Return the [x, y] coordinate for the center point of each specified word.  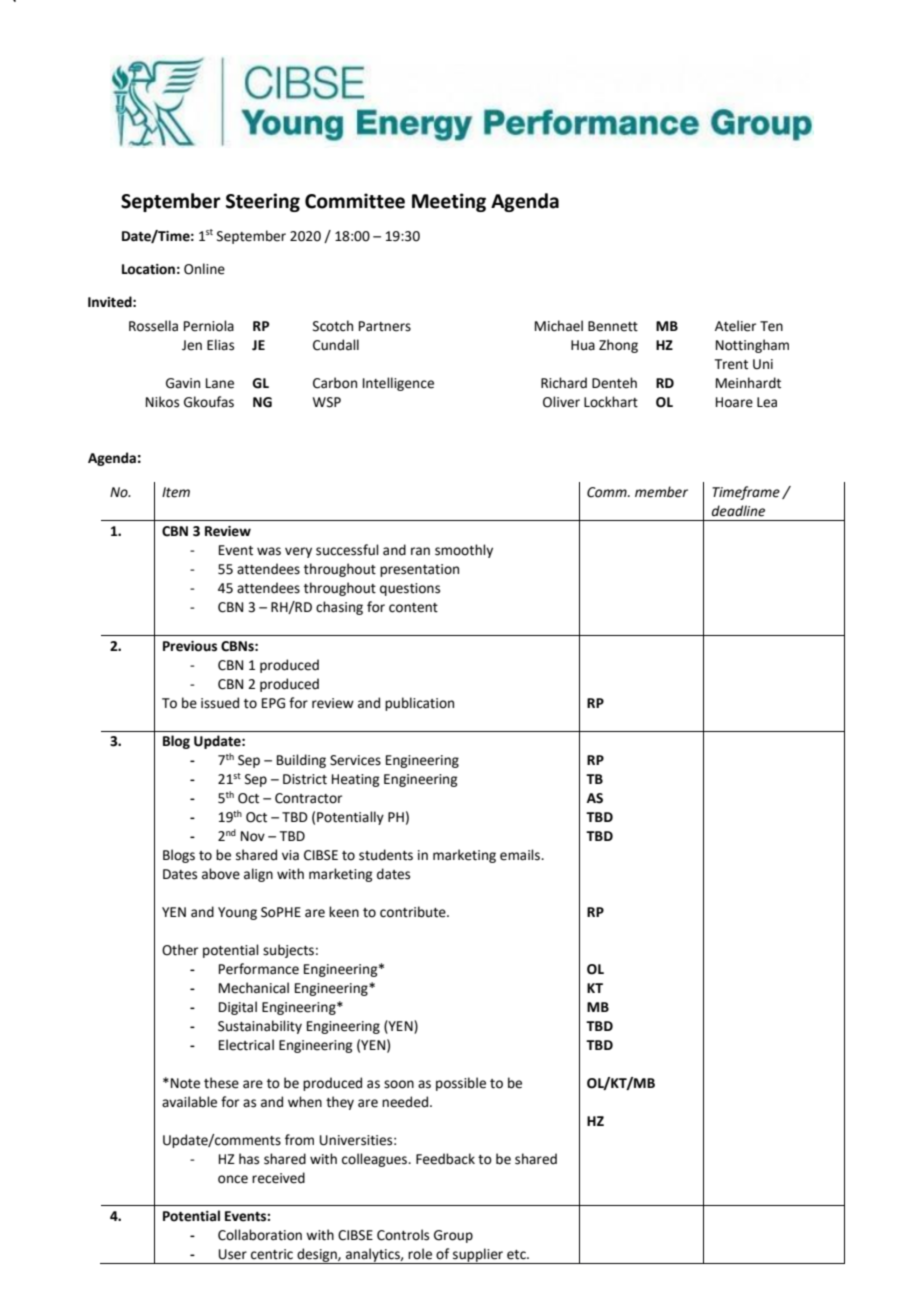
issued [220, 703]
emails [521, 855]
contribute [414, 912]
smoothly [464, 551]
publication [419, 704]
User [233, 1254]
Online [204, 269]
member [661, 492]
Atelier [735, 326]
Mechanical [254, 988]
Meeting [449, 202]
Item [176, 492]
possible [461, 1084]
